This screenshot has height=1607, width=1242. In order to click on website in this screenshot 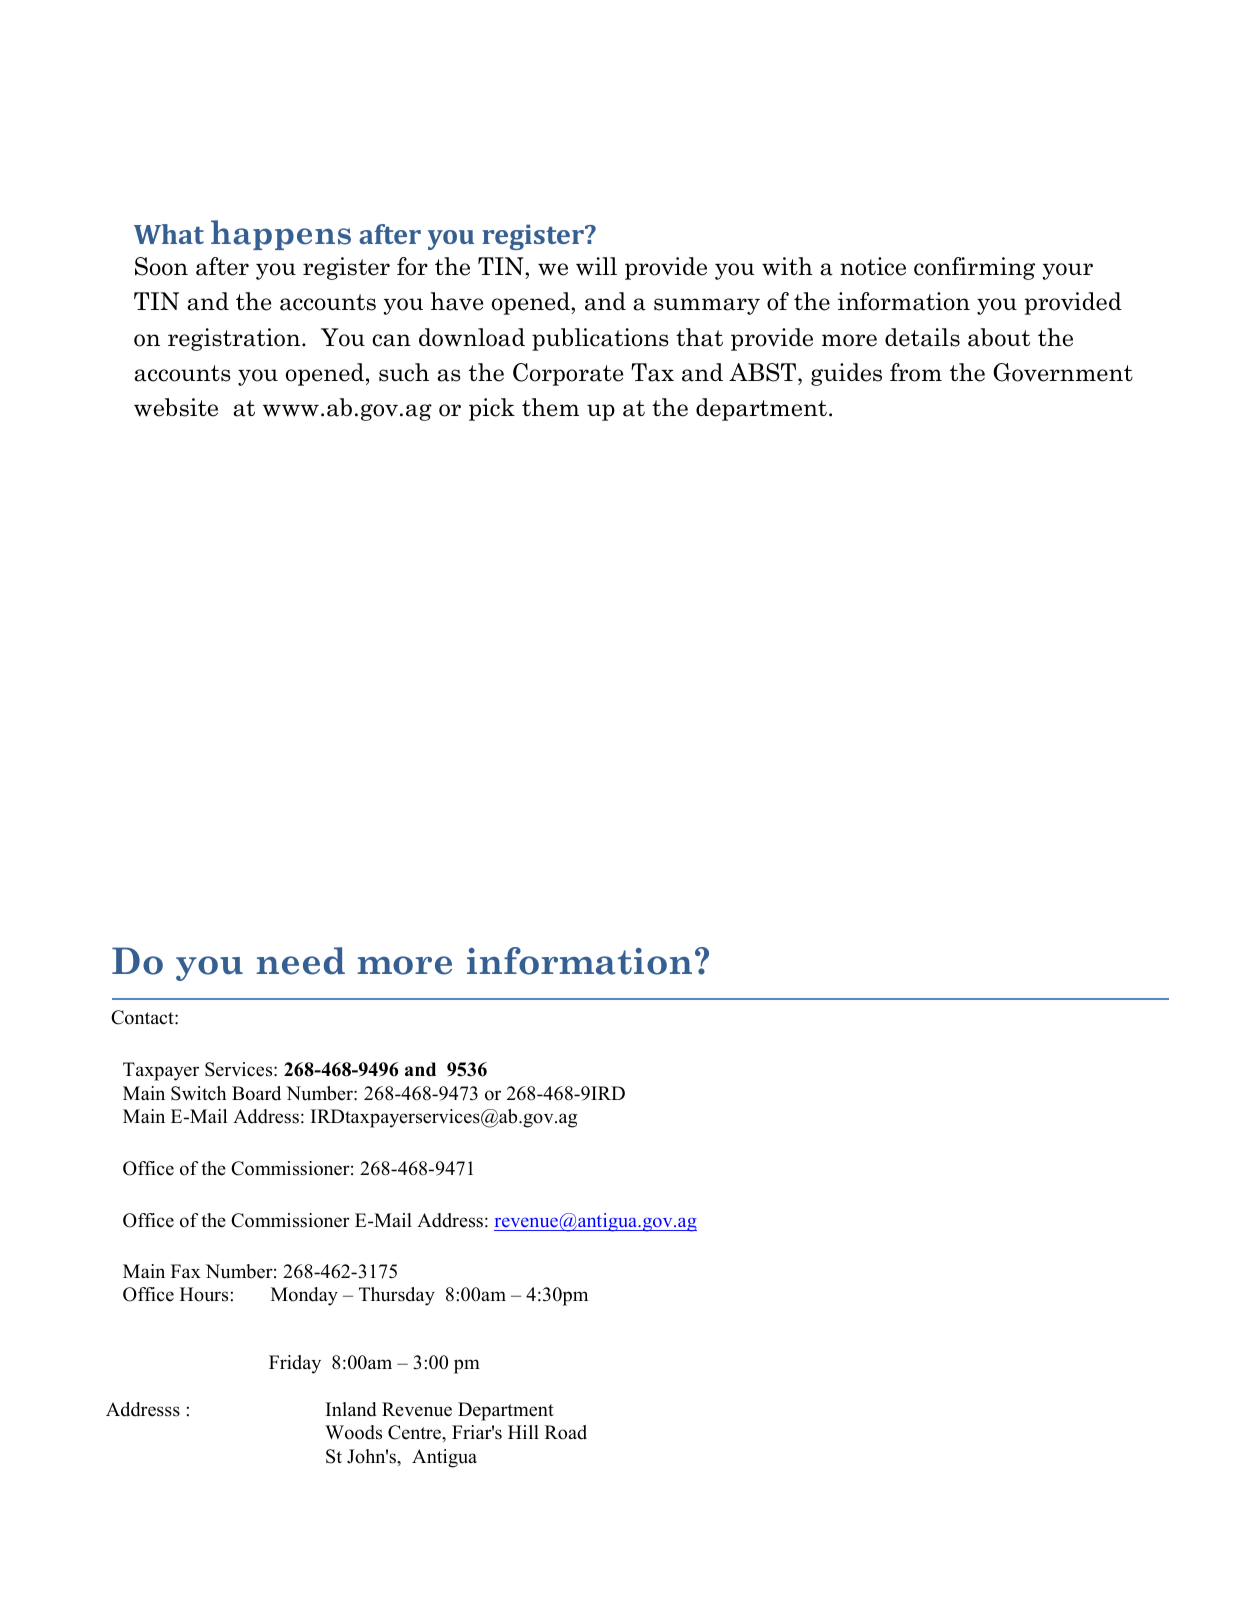, I will do `click(176, 407)`.
